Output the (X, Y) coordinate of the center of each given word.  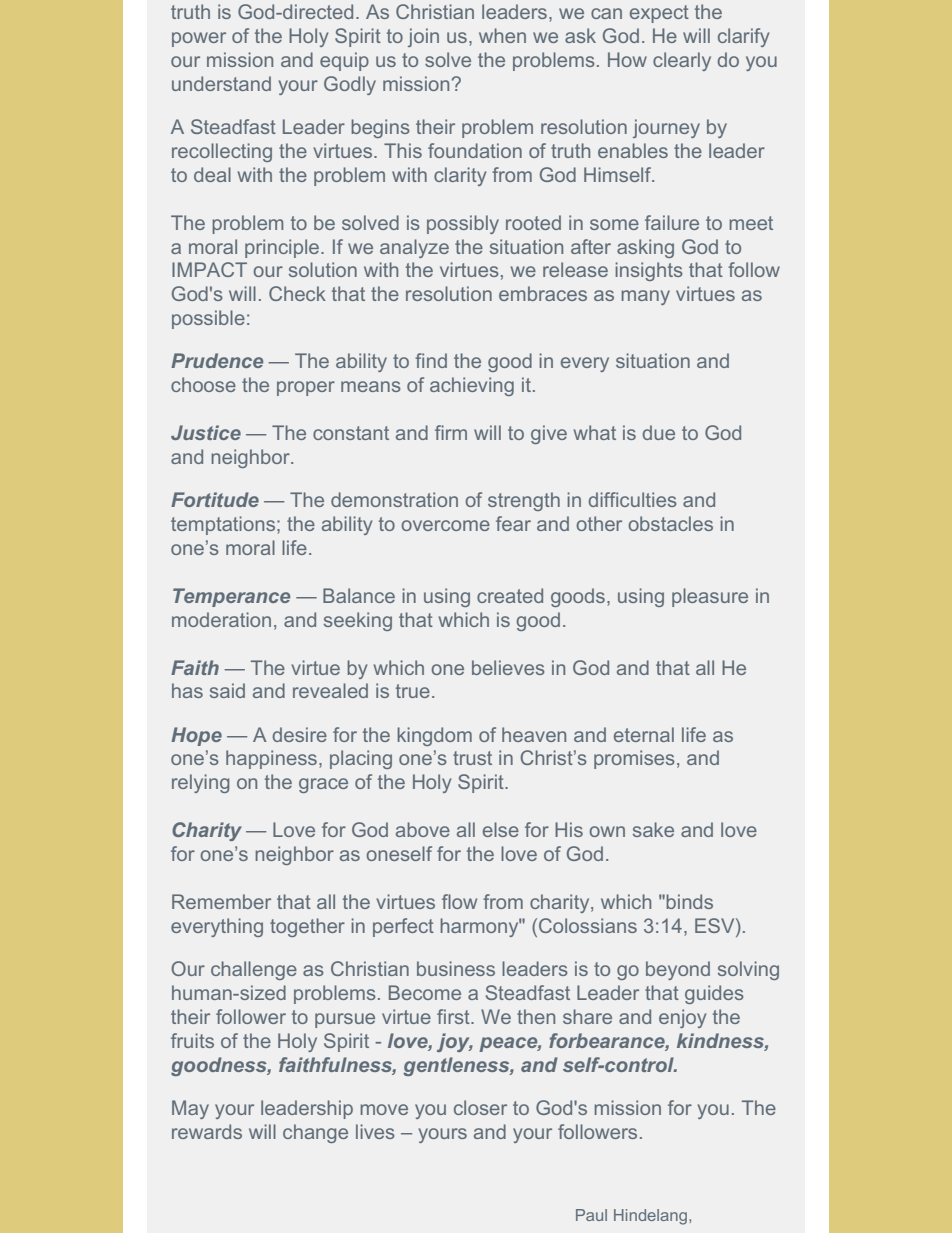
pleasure (710, 597)
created (510, 595)
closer (480, 1107)
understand (221, 83)
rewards (207, 1131)
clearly (682, 61)
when (502, 35)
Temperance (231, 597)
